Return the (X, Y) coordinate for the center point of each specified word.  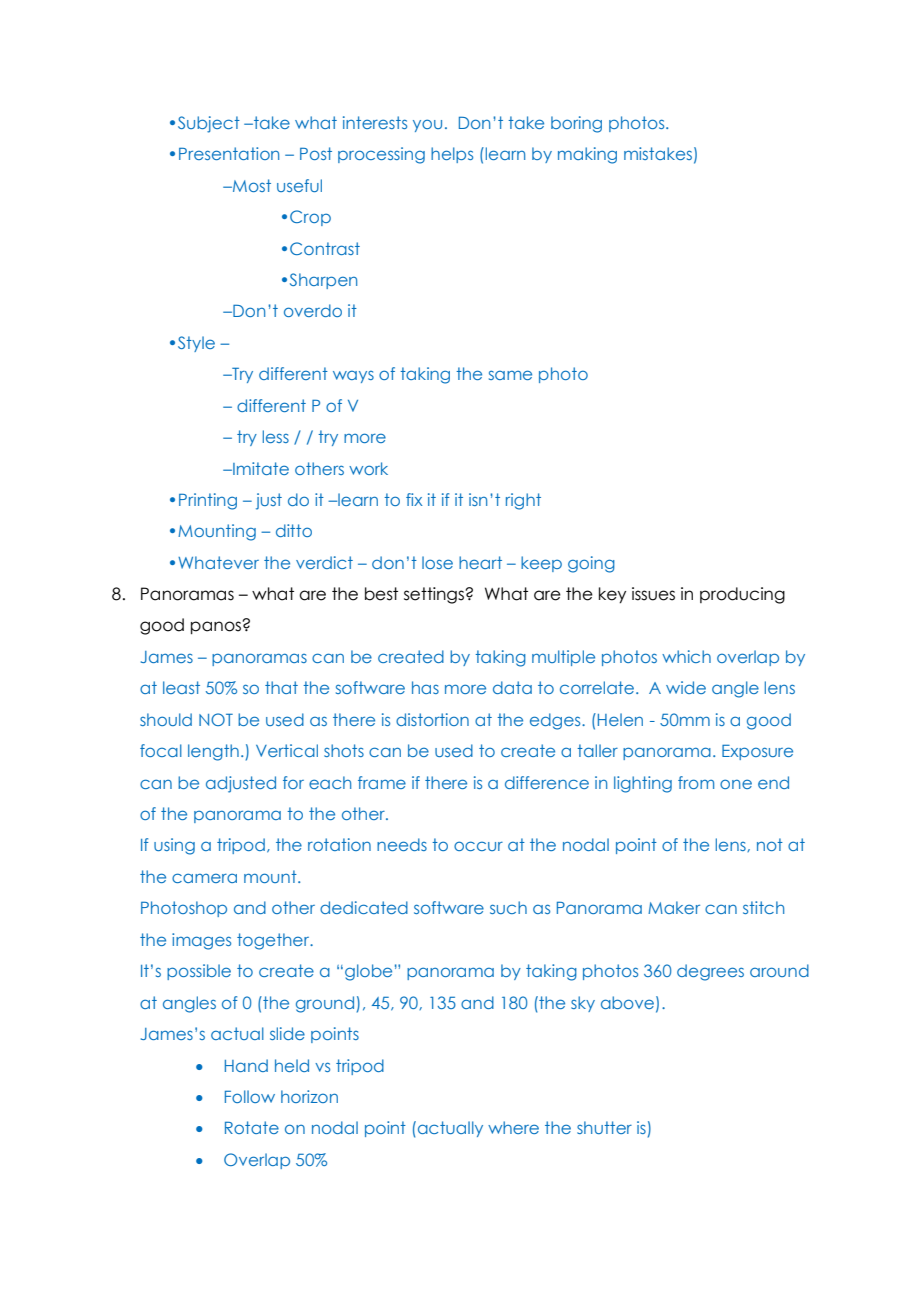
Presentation (229, 153)
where (513, 1127)
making (587, 155)
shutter (604, 1127)
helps (452, 155)
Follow (250, 1096)
